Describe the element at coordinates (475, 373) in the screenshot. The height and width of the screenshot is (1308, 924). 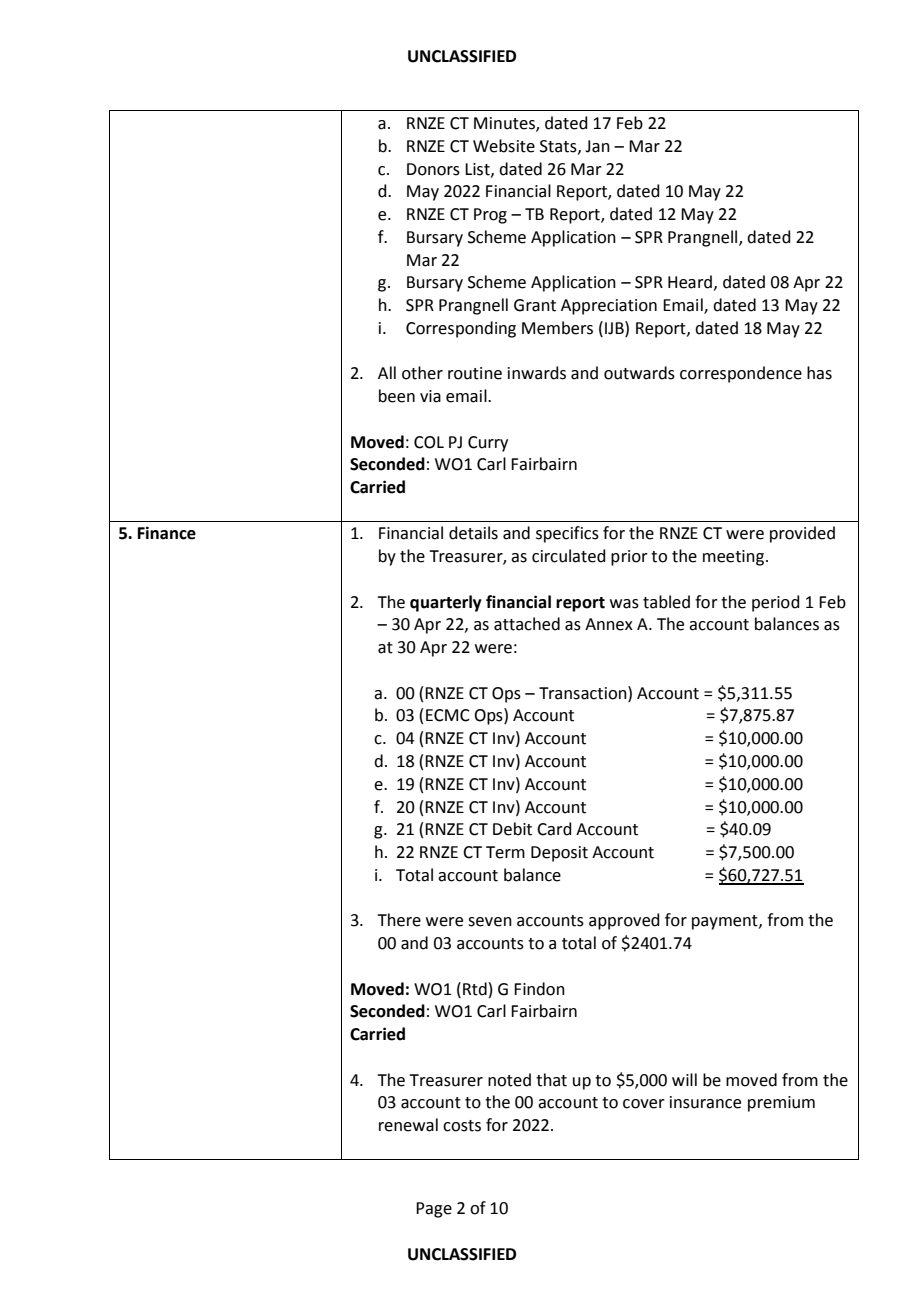
I see `routine` at that location.
